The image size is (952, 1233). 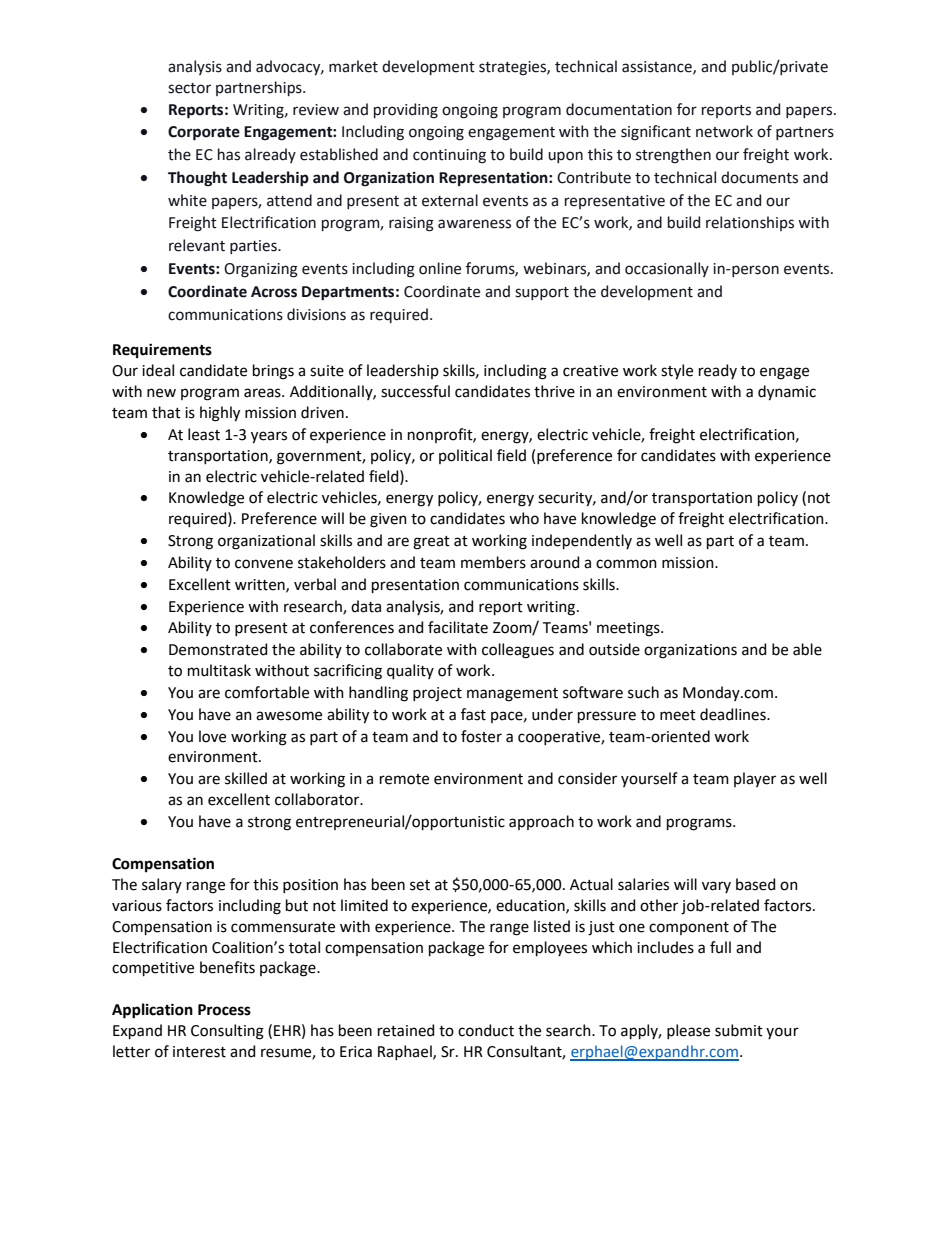 I want to click on Requirements, so click(x=162, y=350).
